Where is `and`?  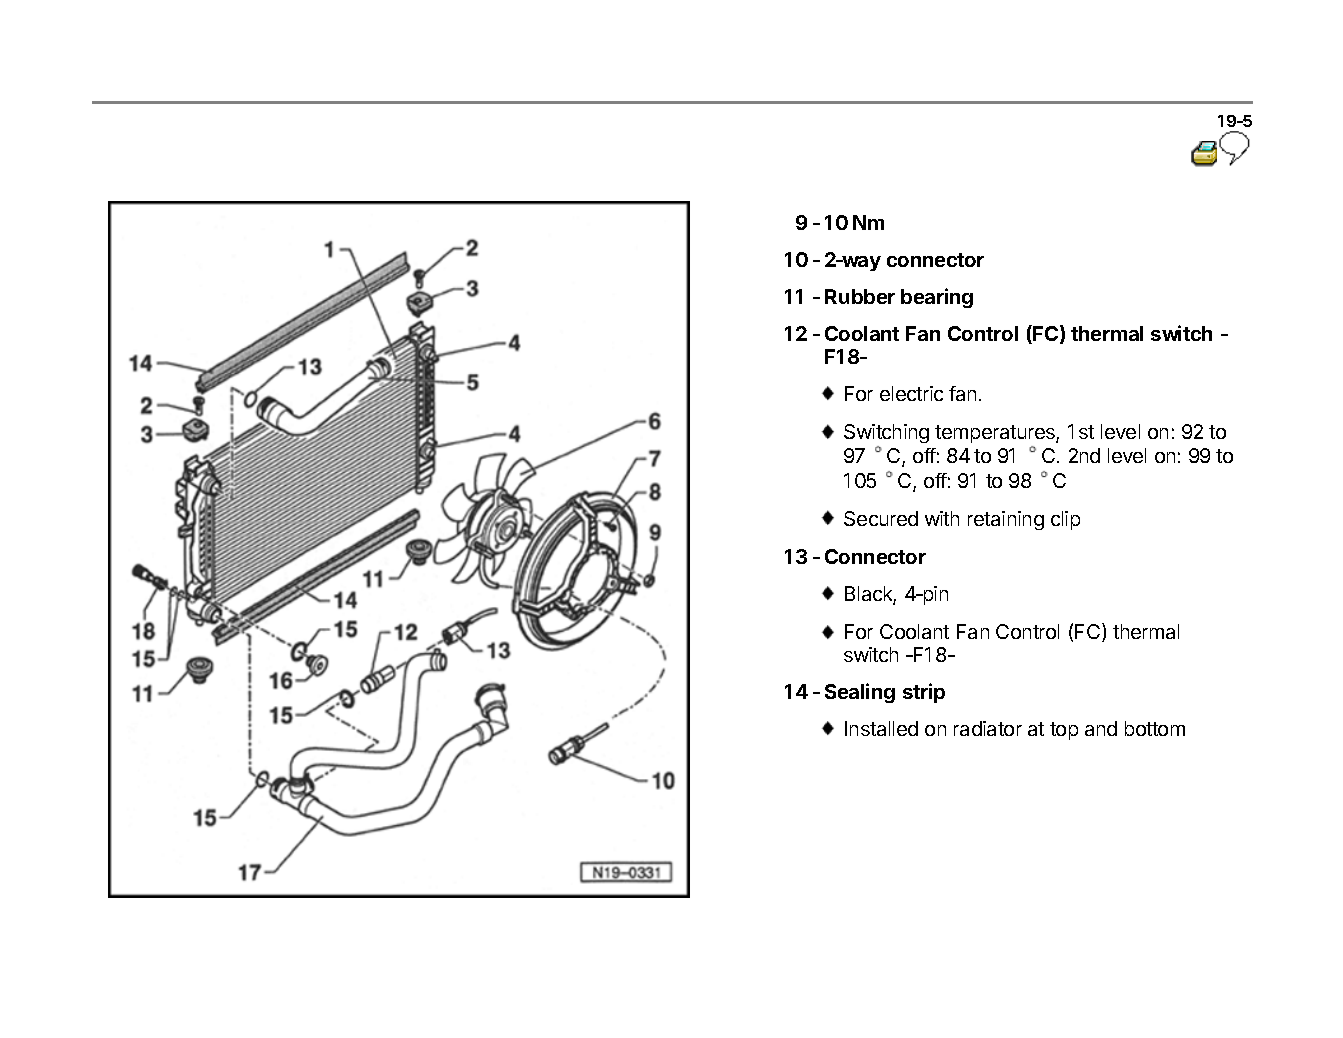 and is located at coordinates (1101, 728).
